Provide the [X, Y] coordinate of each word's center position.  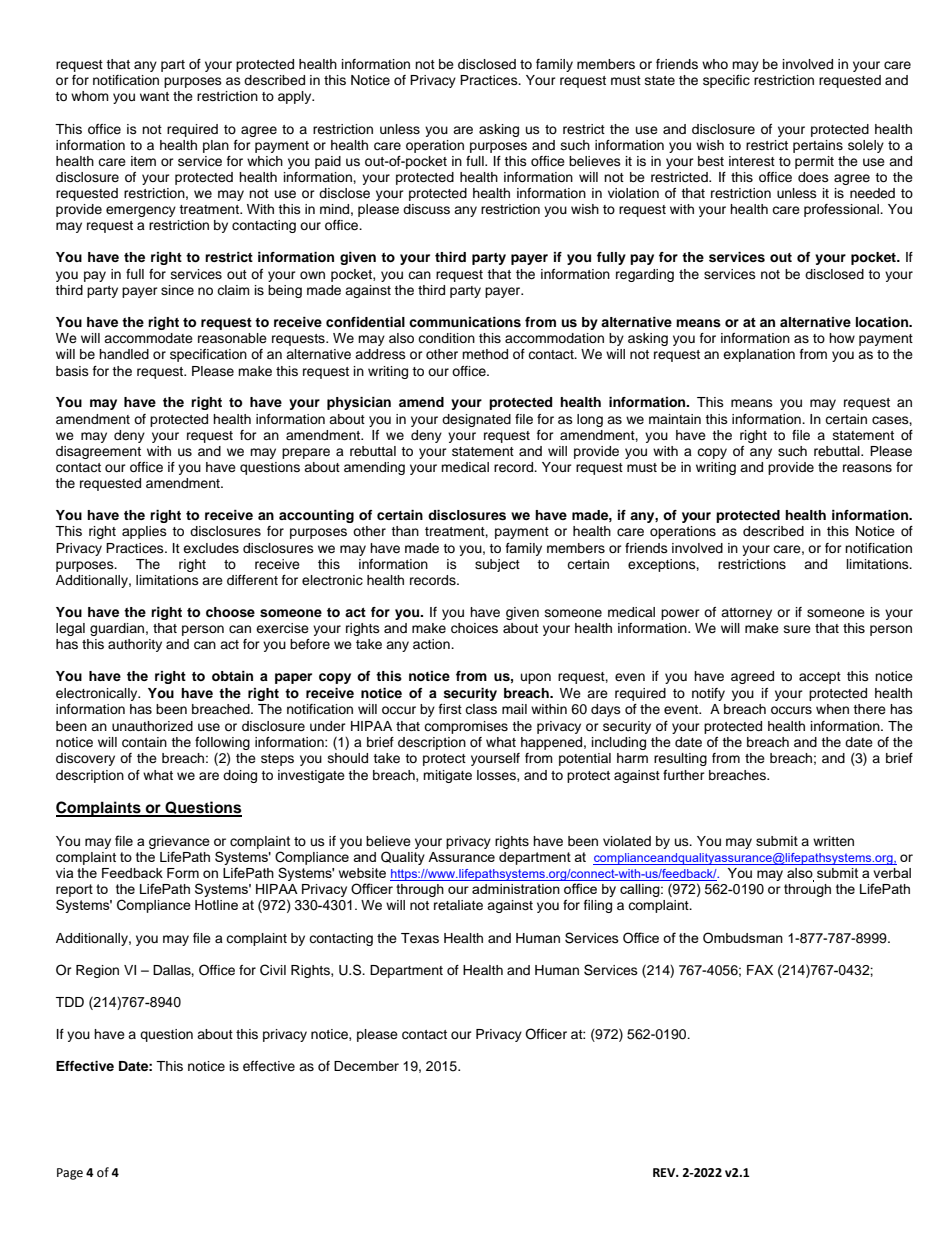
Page [70, 1174]
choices [474, 628]
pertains [818, 146]
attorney [746, 614]
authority [135, 645]
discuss [426, 209]
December [366, 1066]
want [154, 96]
